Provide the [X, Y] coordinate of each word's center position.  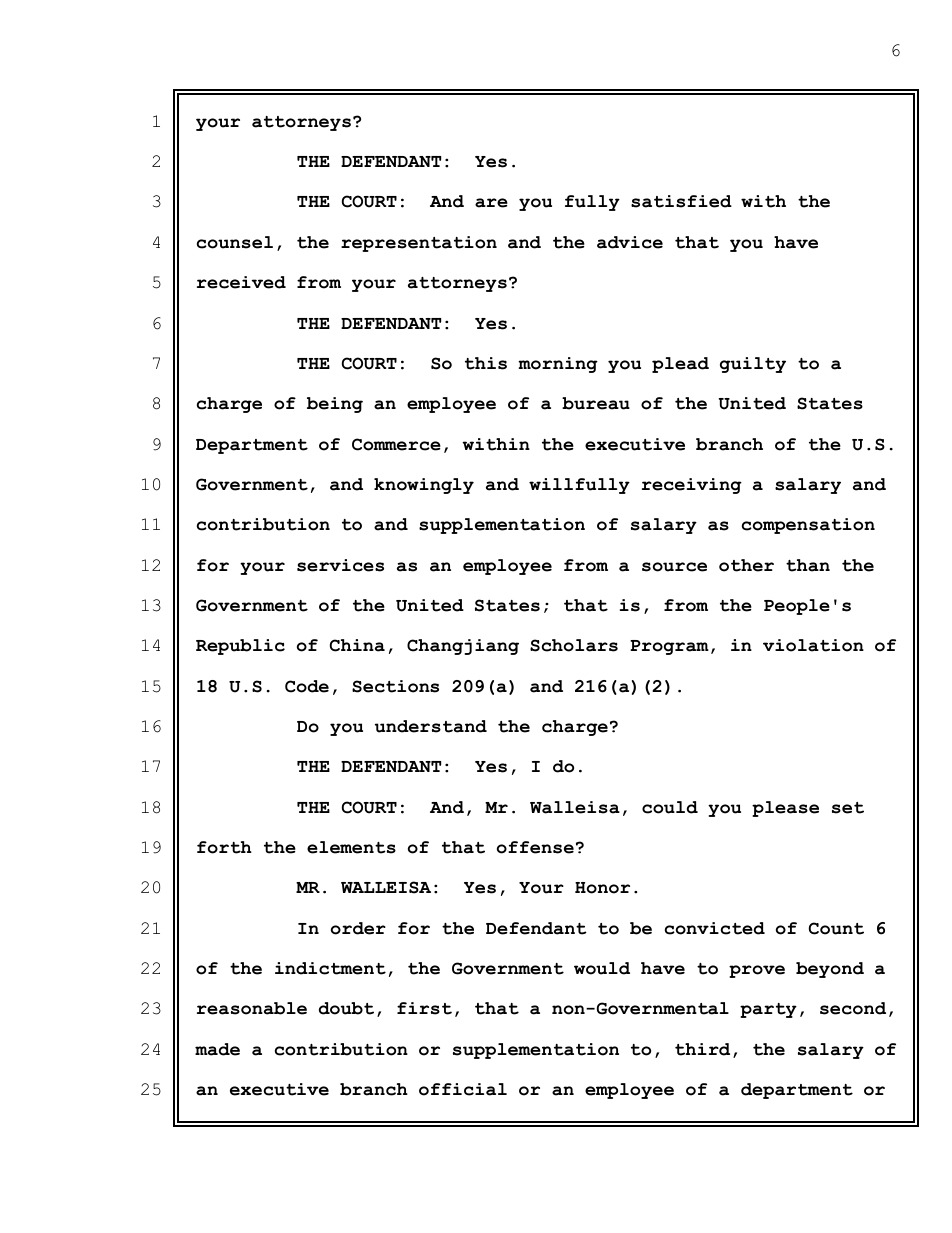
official [463, 1089]
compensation [808, 526]
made [217, 1049]
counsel [235, 242]
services [340, 565]
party [768, 1010]
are [491, 203]
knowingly [424, 486]
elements [351, 847]
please [785, 809]
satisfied [681, 201]
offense [535, 847]
